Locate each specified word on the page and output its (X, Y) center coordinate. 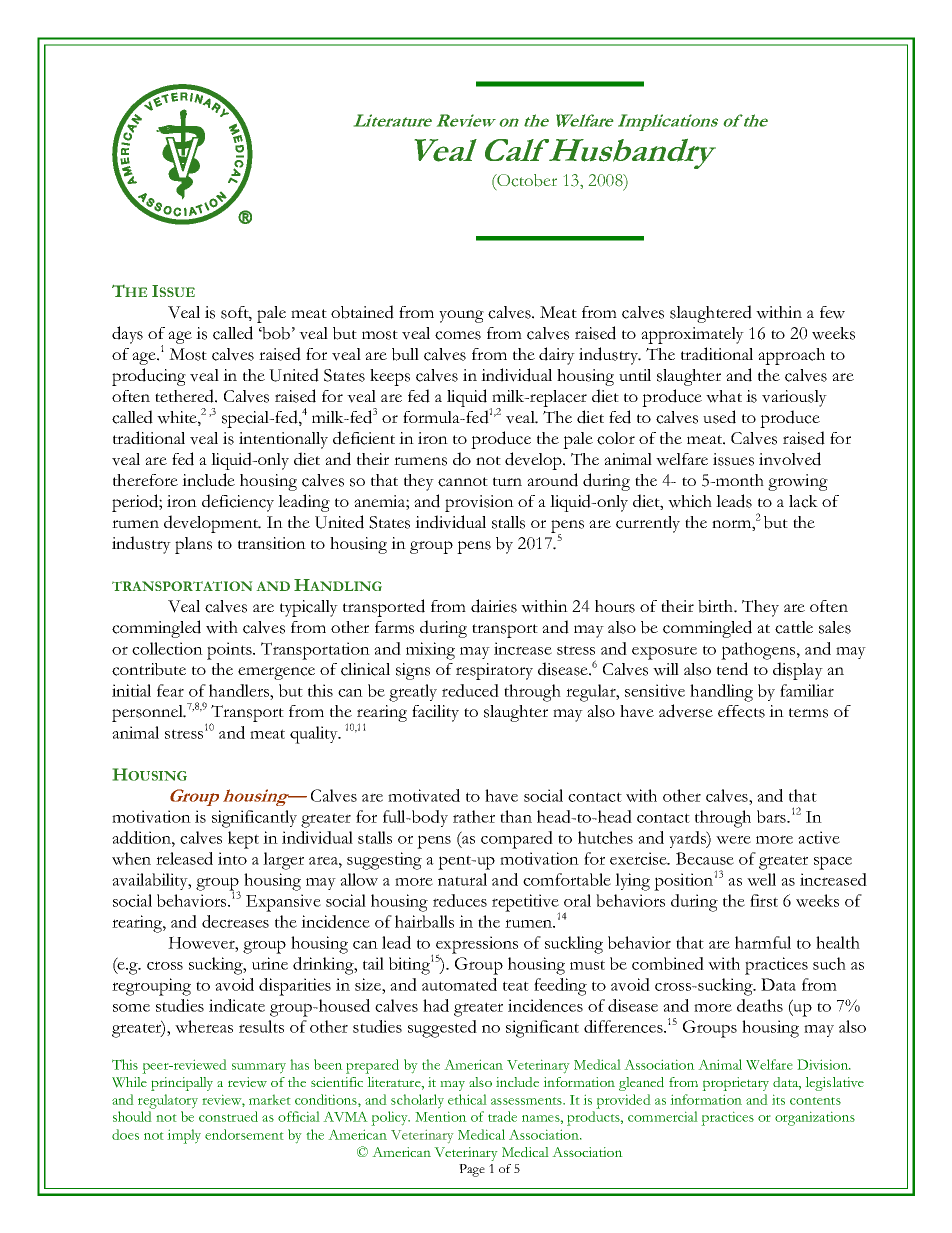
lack (803, 501)
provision (479, 503)
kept (243, 840)
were (733, 839)
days (127, 335)
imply (184, 1136)
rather (474, 816)
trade (502, 1116)
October (526, 180)
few (832, 312)
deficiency (238, 503)
